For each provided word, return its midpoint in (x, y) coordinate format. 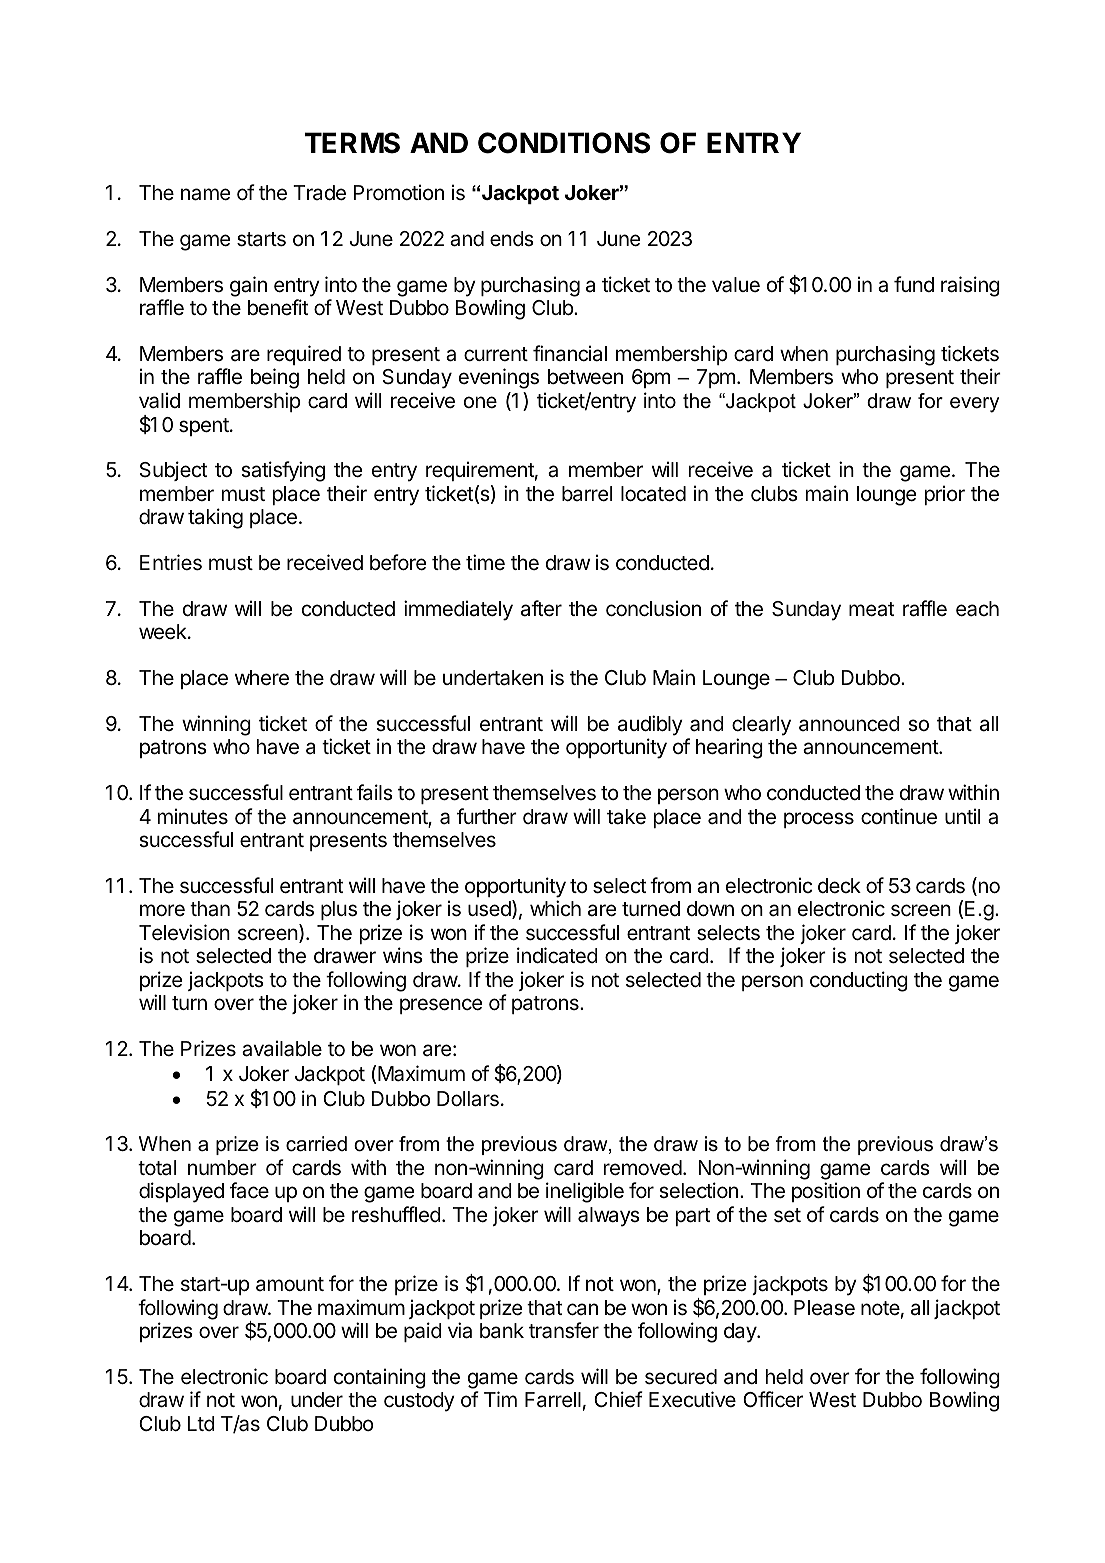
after (541, 608)
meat (871, 609)
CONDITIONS (564, 143)
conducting (859, 981)
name (206, 194)
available (282, 1048)
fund (914, 284)
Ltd (201, 1423)
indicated (557, 955)
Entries (171, 562)
